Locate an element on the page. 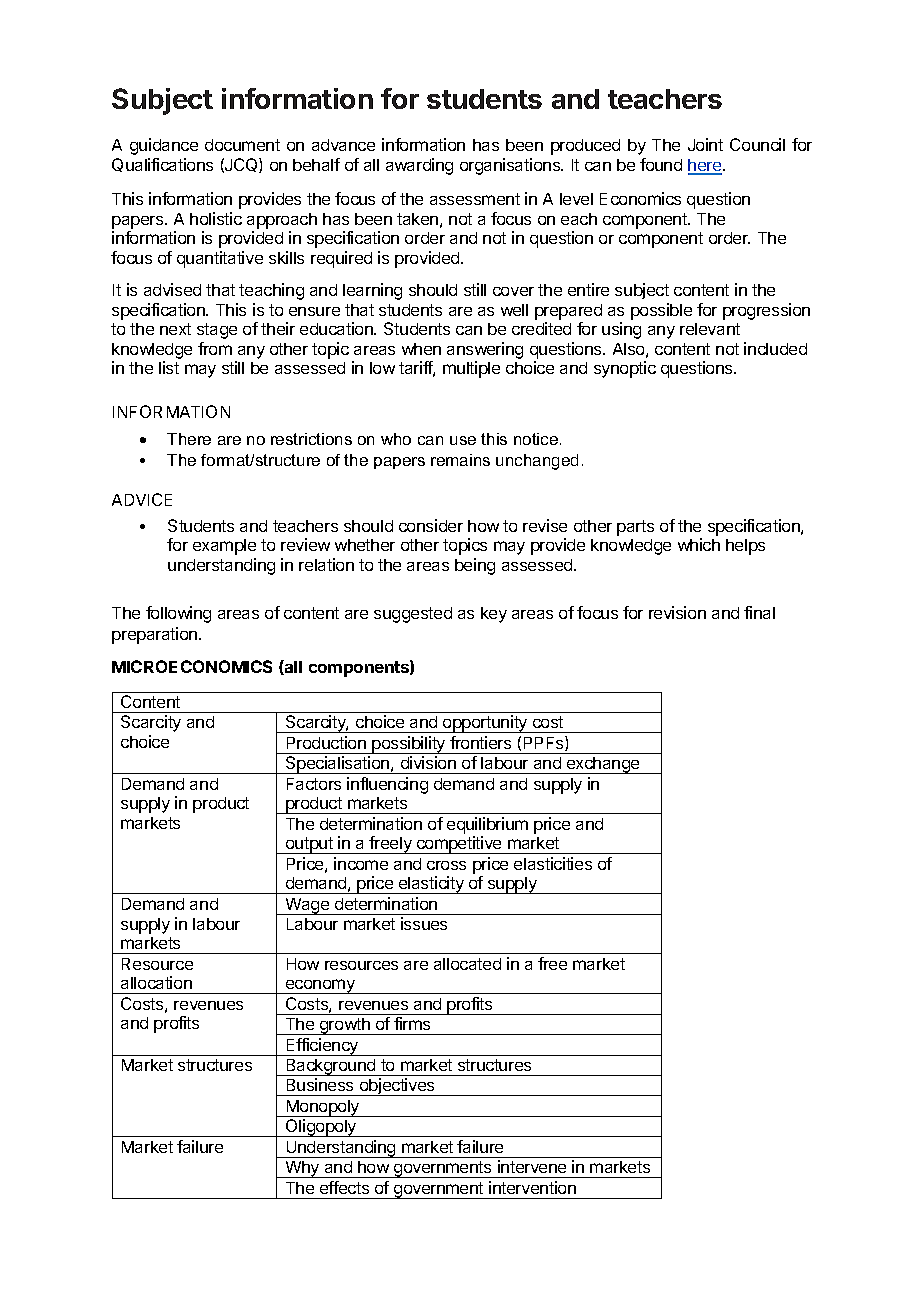  from is located at coordinates (215, 348).
